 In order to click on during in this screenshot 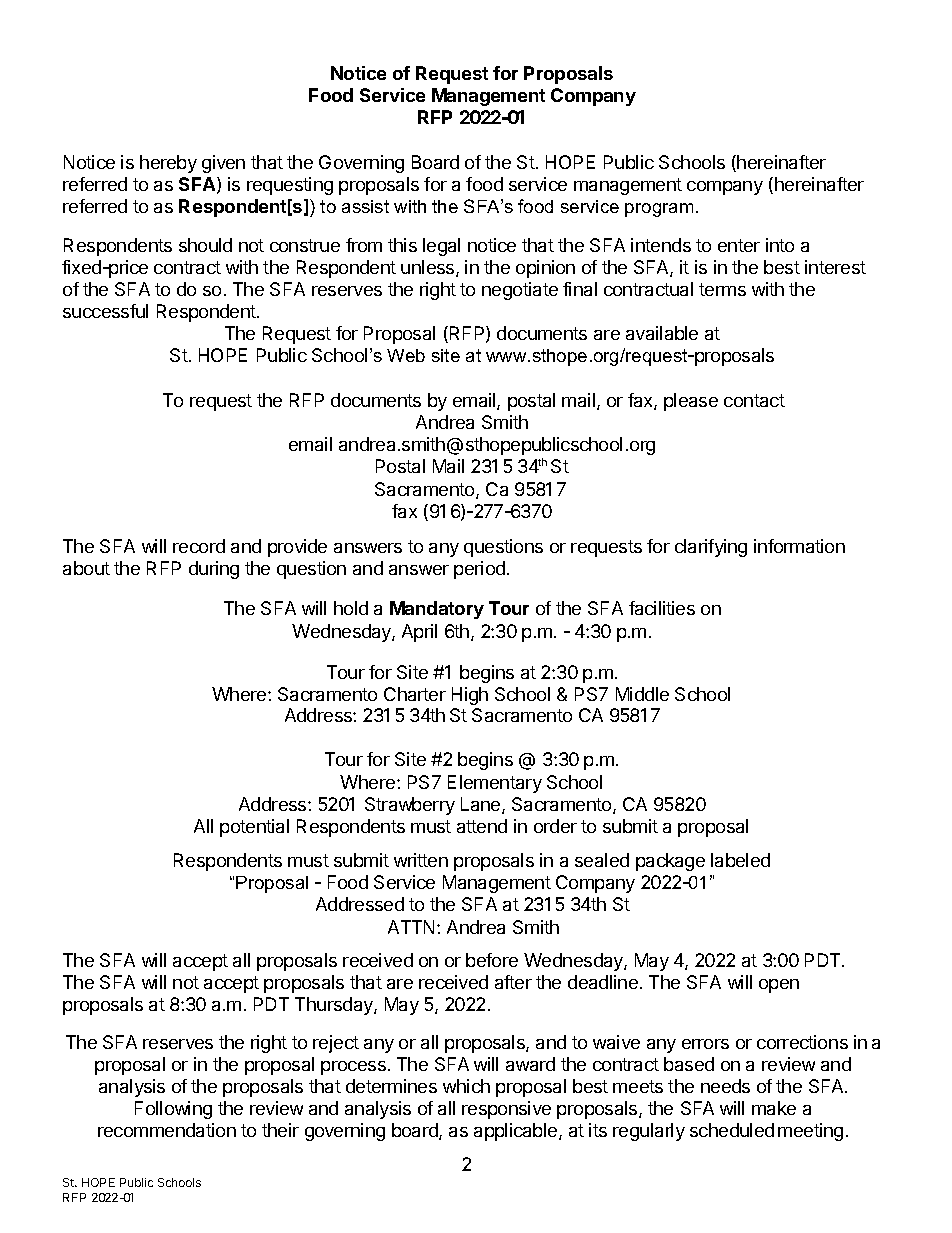, I will do `click(214, 570)`.
